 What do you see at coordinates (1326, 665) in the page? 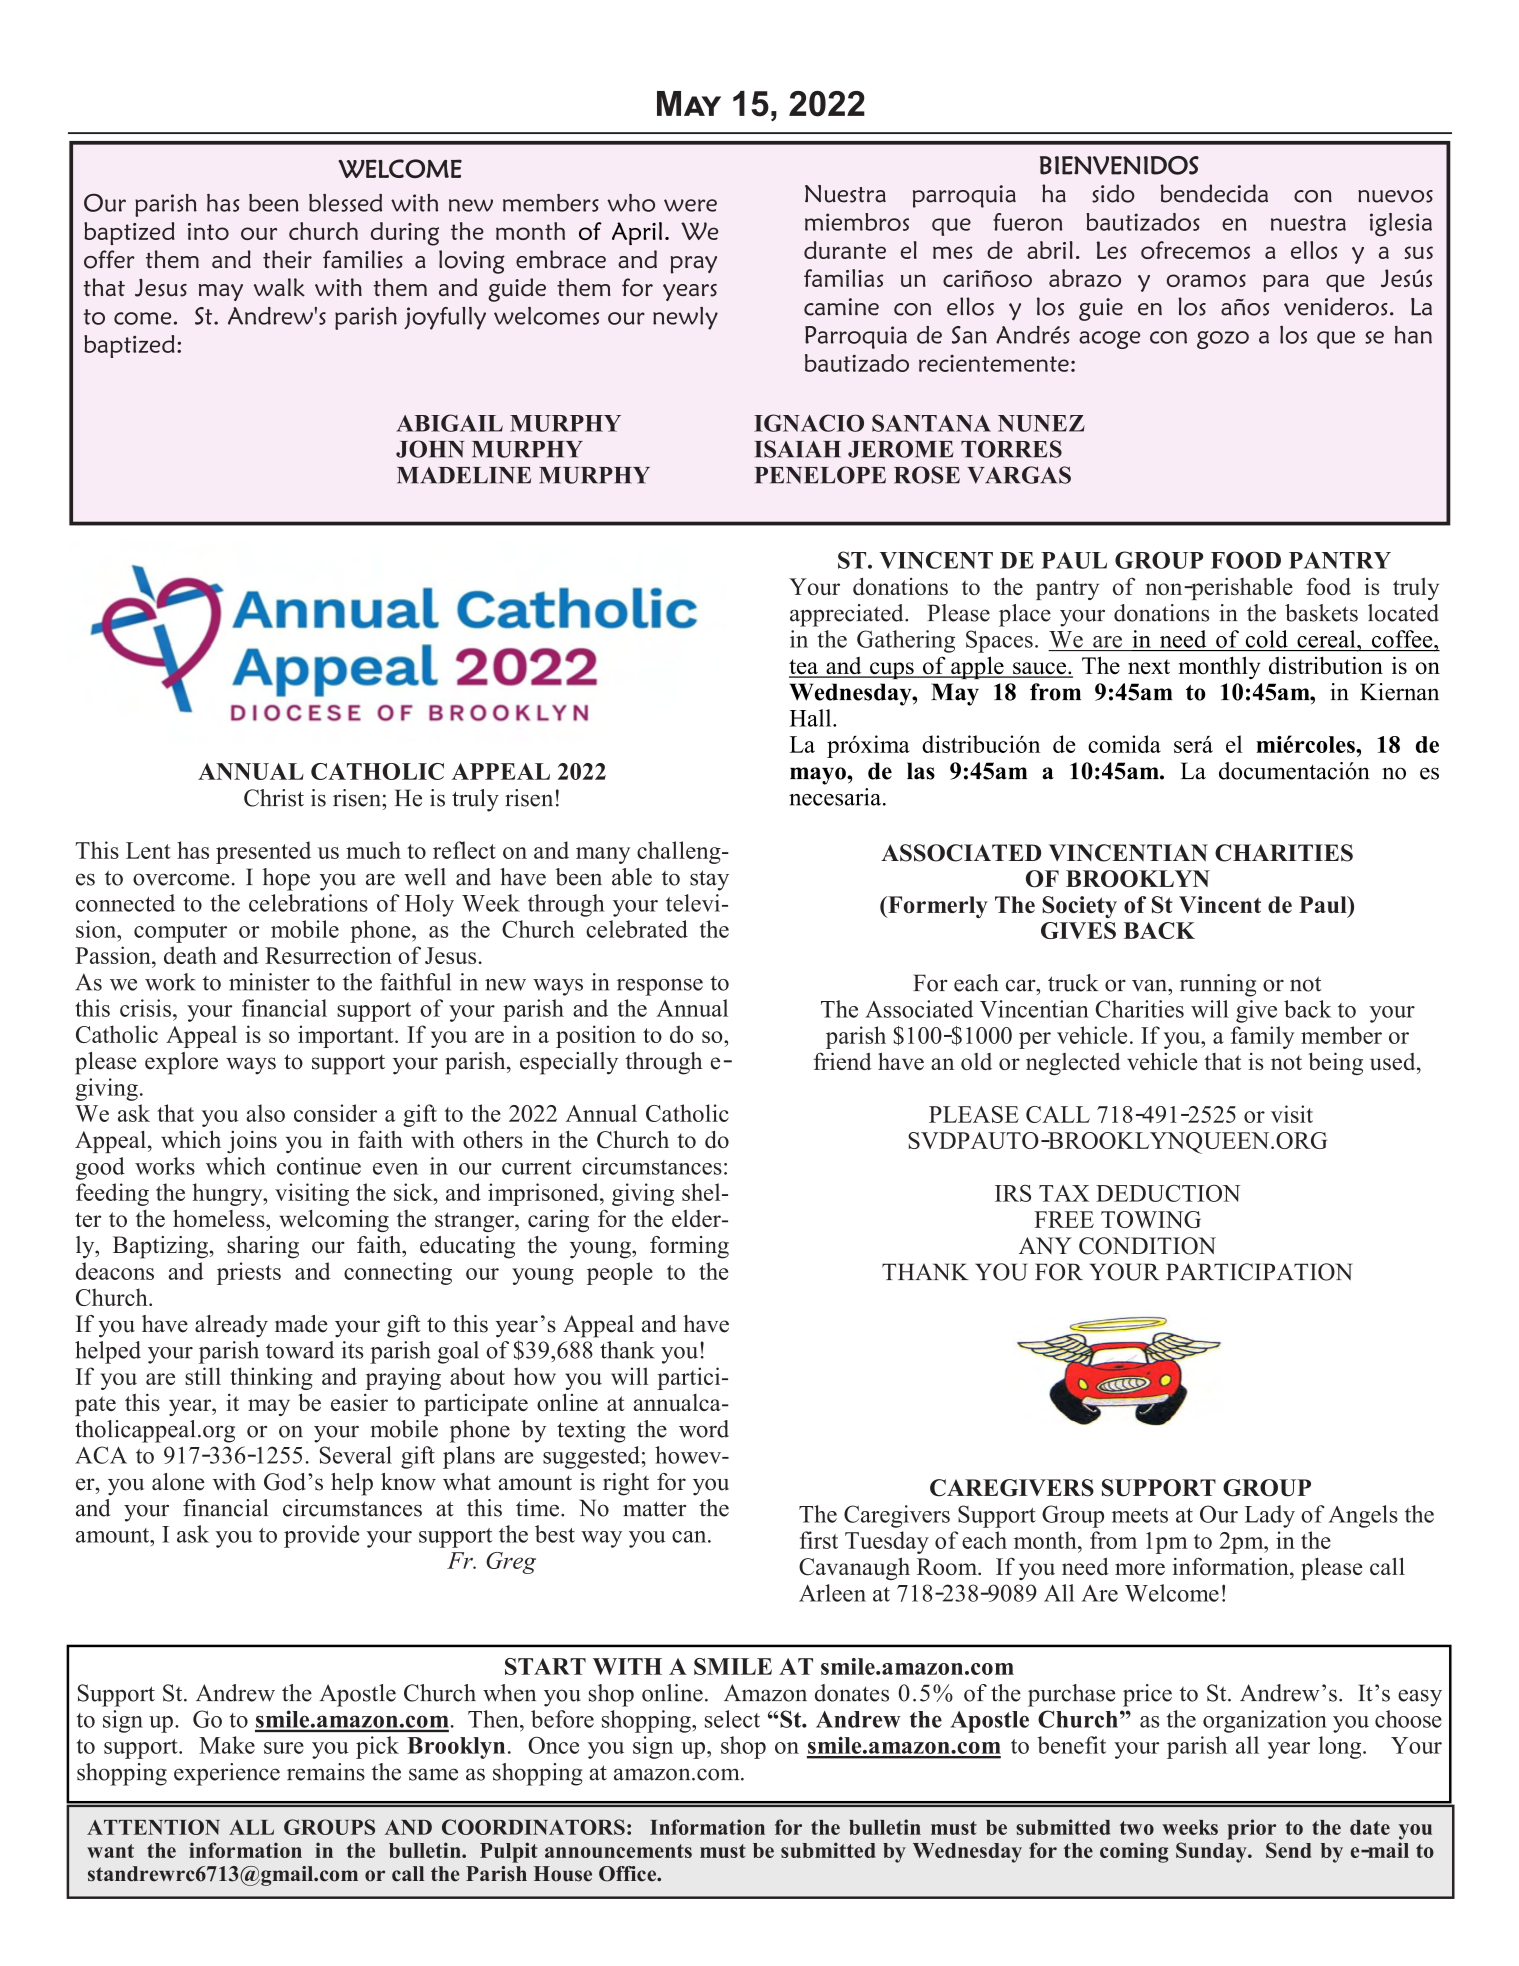
I see `distribution` at bounding box center [1326, 665].
